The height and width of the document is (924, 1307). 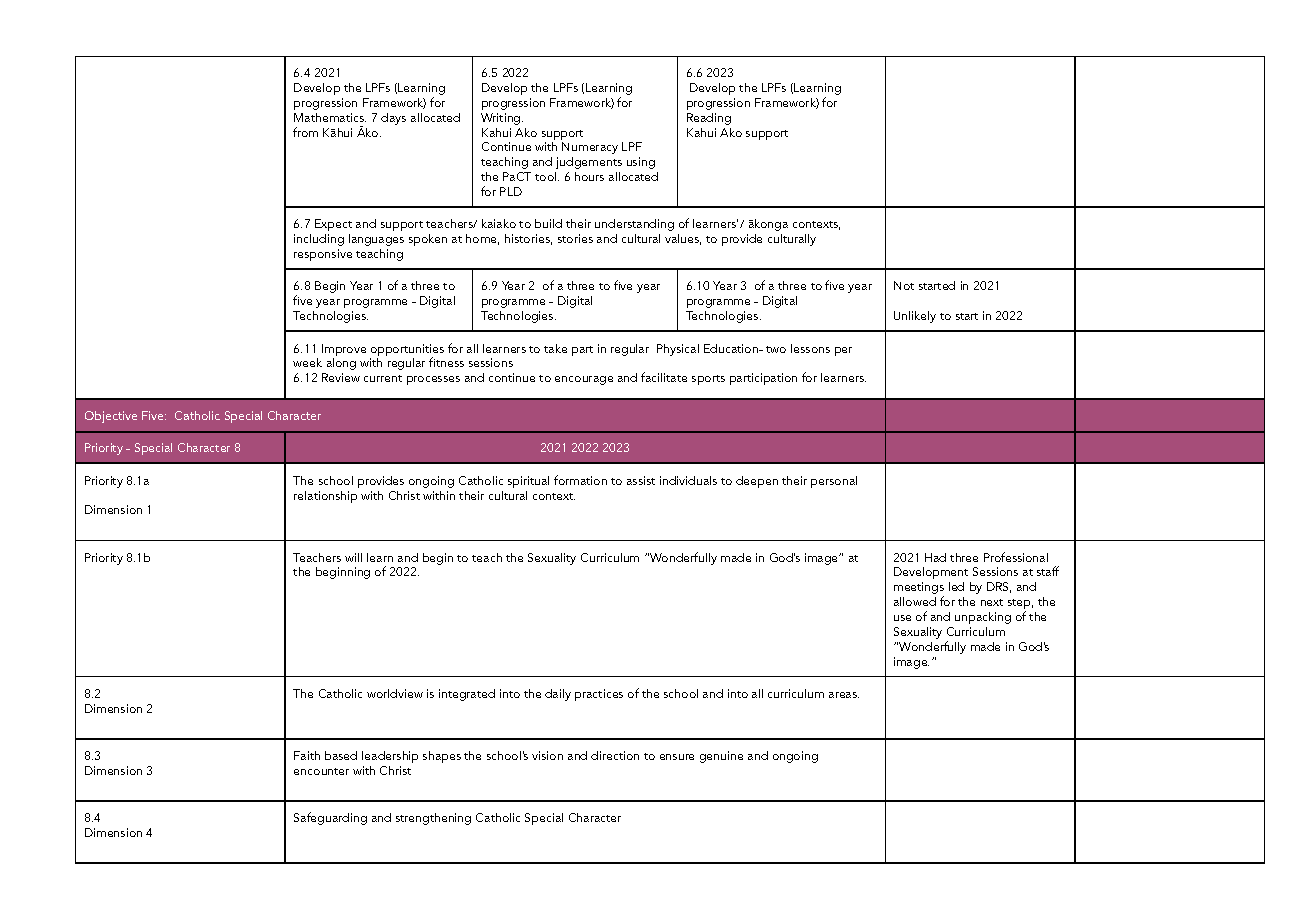 What do you see at coordinates (709, 119) in the document?
I see `Reading` at bounding box center [709, 119].
